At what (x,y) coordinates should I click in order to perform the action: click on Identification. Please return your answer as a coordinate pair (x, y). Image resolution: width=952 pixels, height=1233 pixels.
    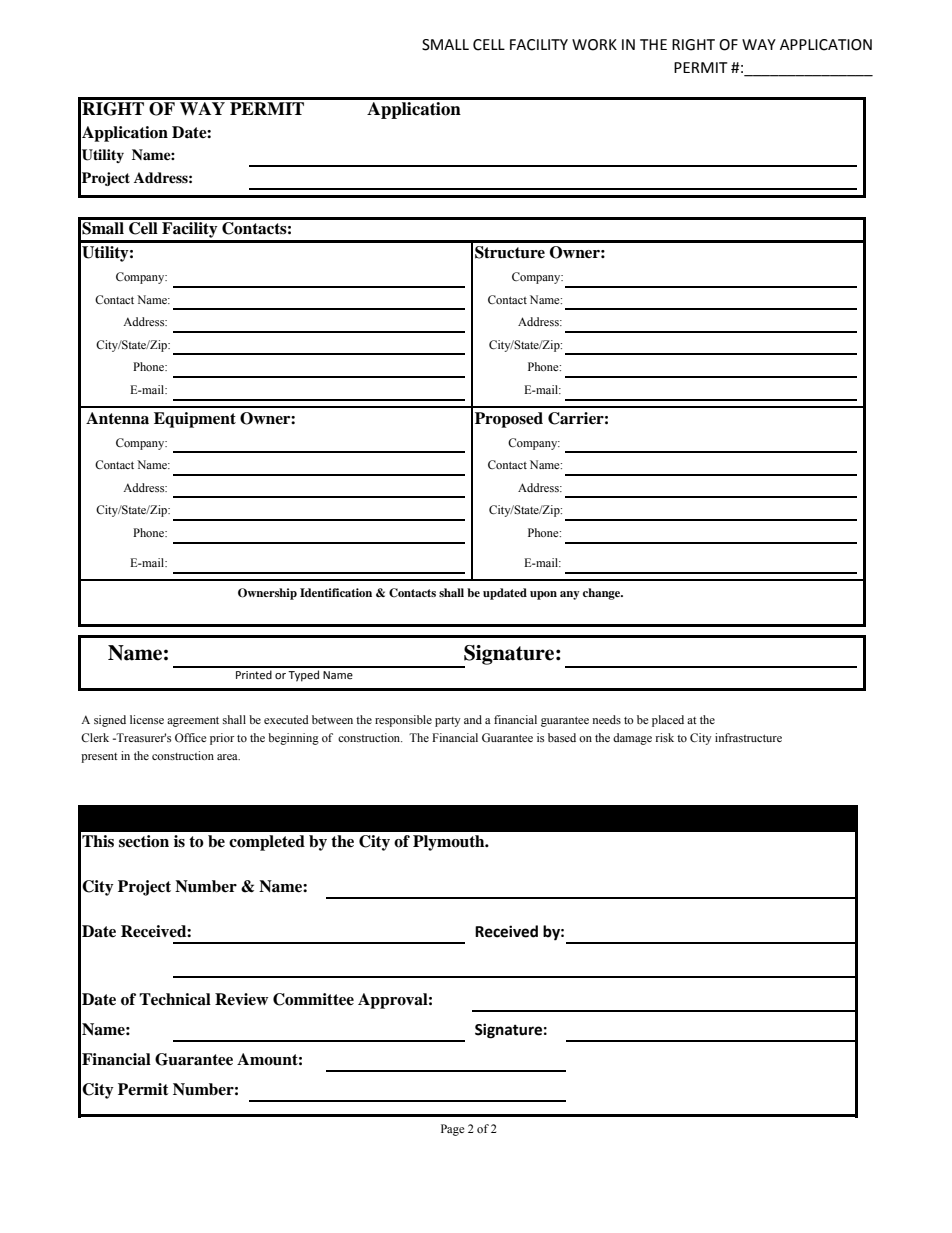
    Looking at the image, I should click on (336, 592).
